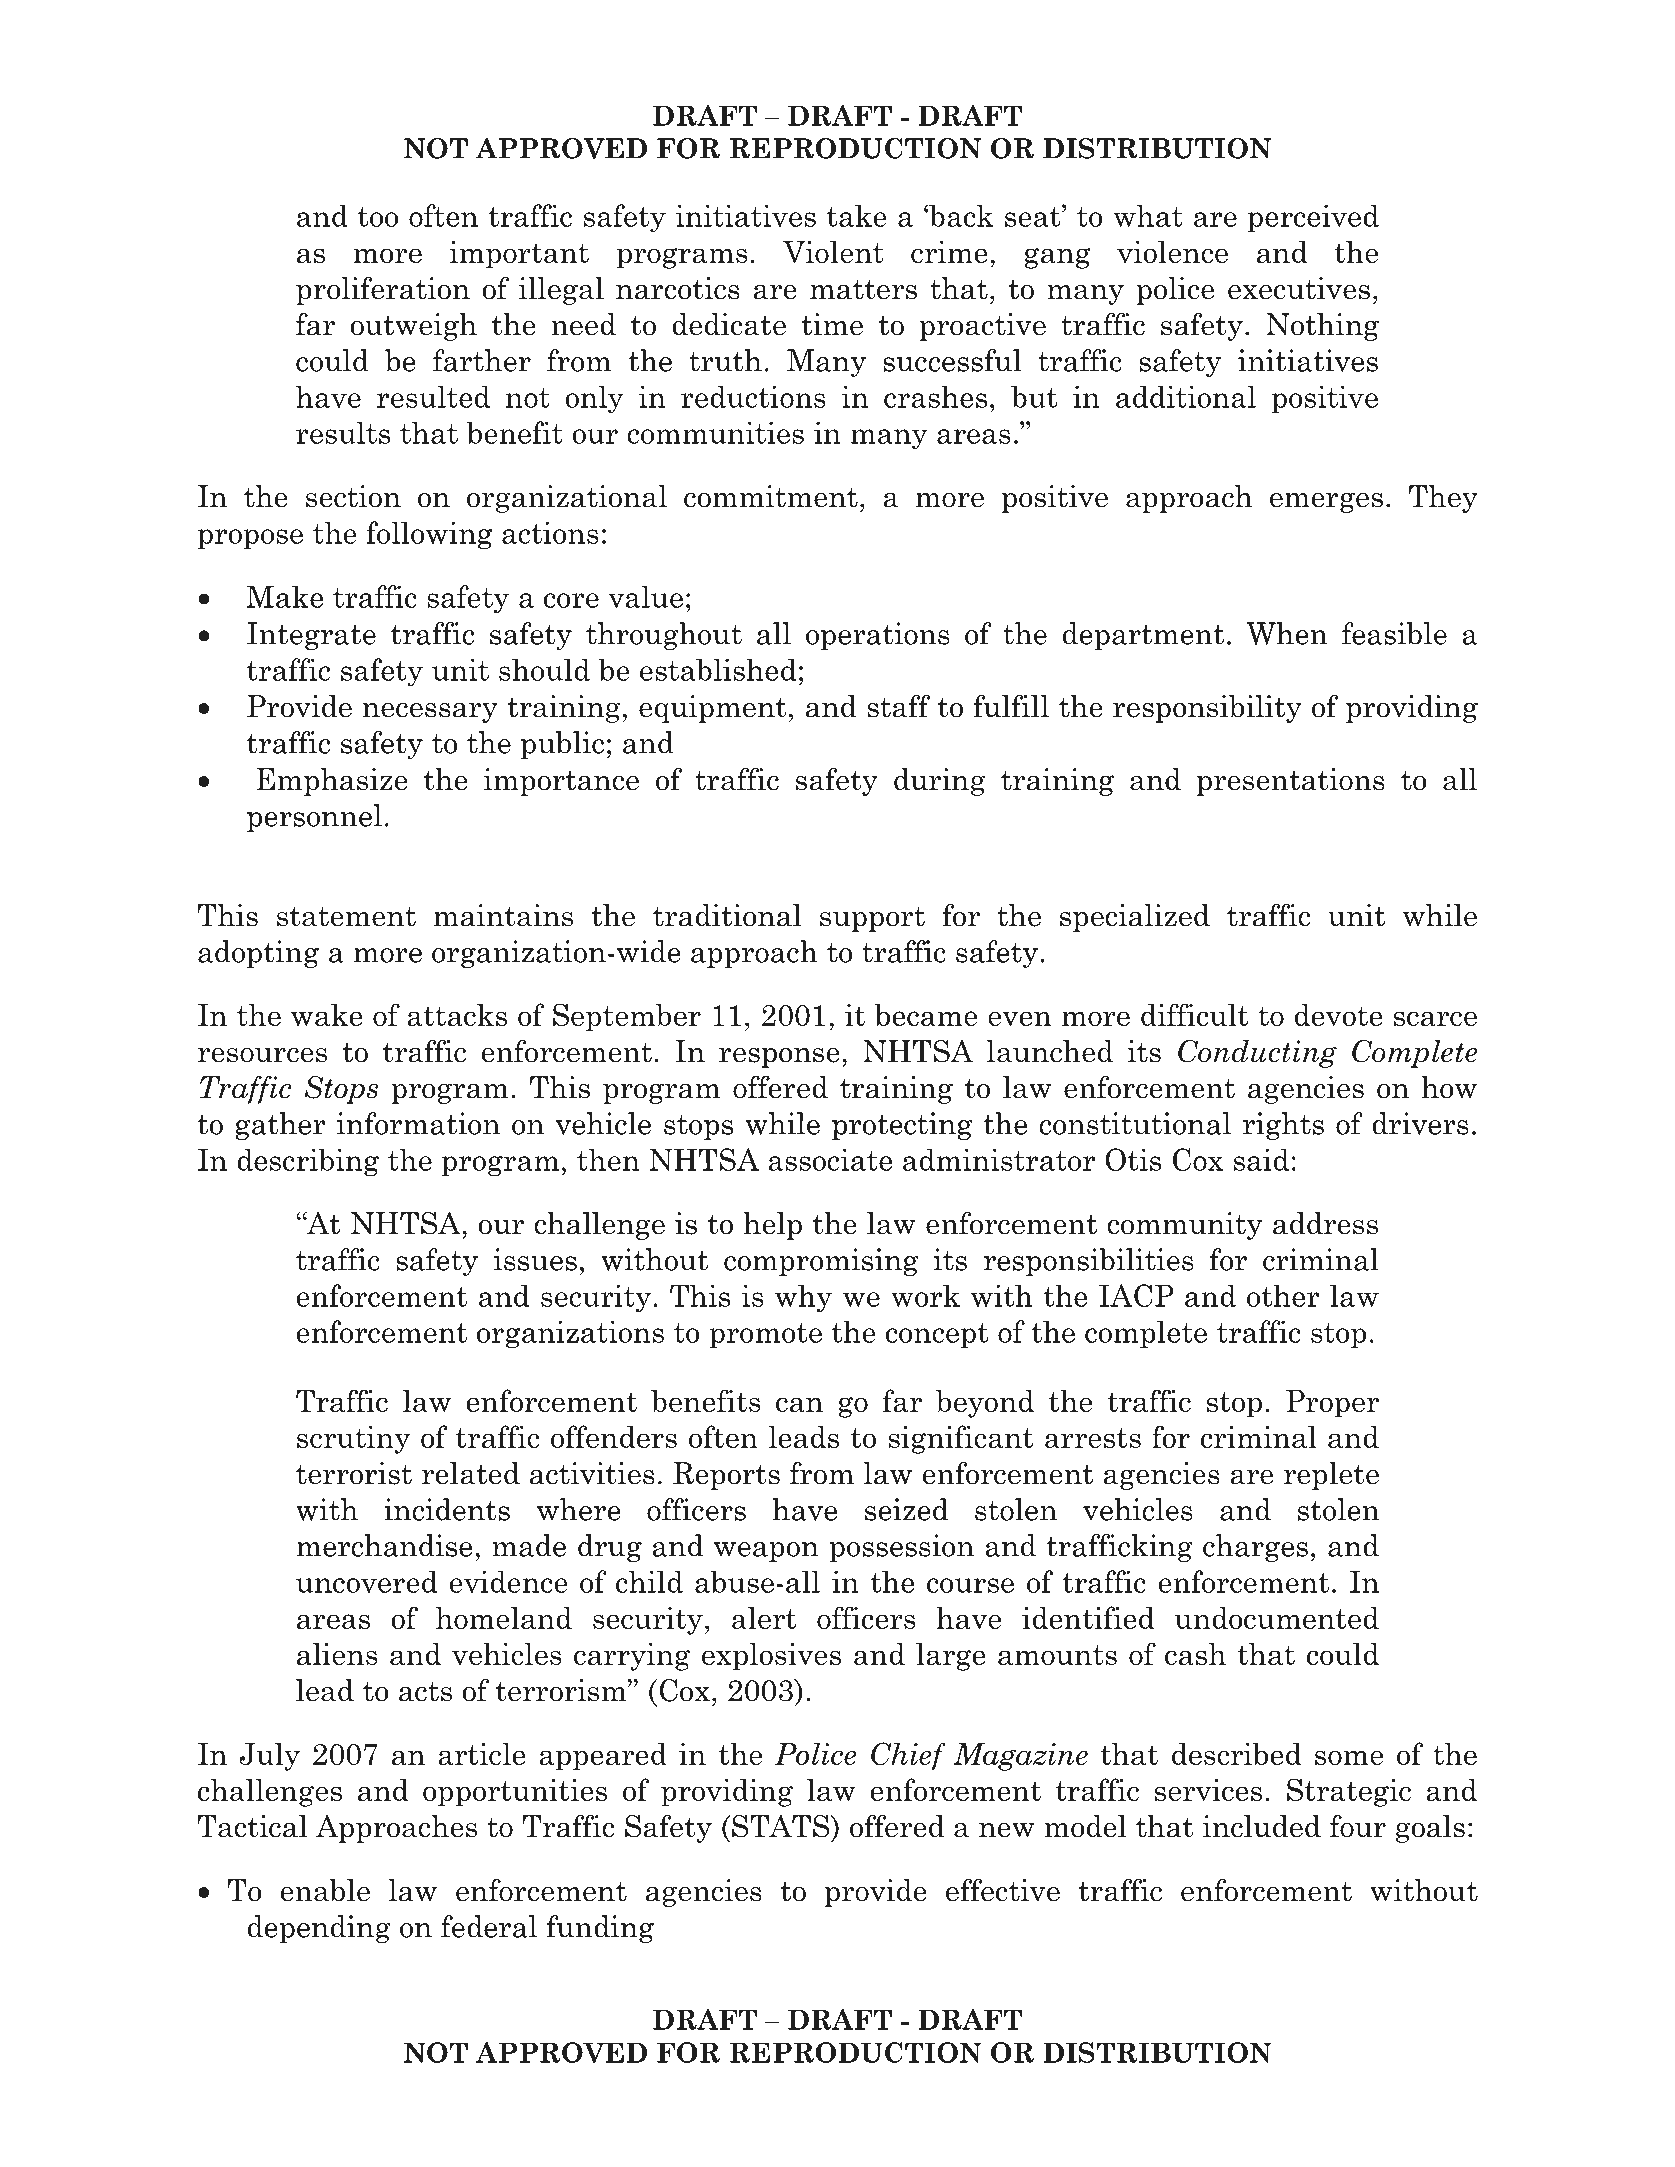 The width and height of the screenshot is (1675, 2167). What do you see at coordinates (383, 290) in the screenshot?
I see `proliferation` at bounding box center [383, 290].
